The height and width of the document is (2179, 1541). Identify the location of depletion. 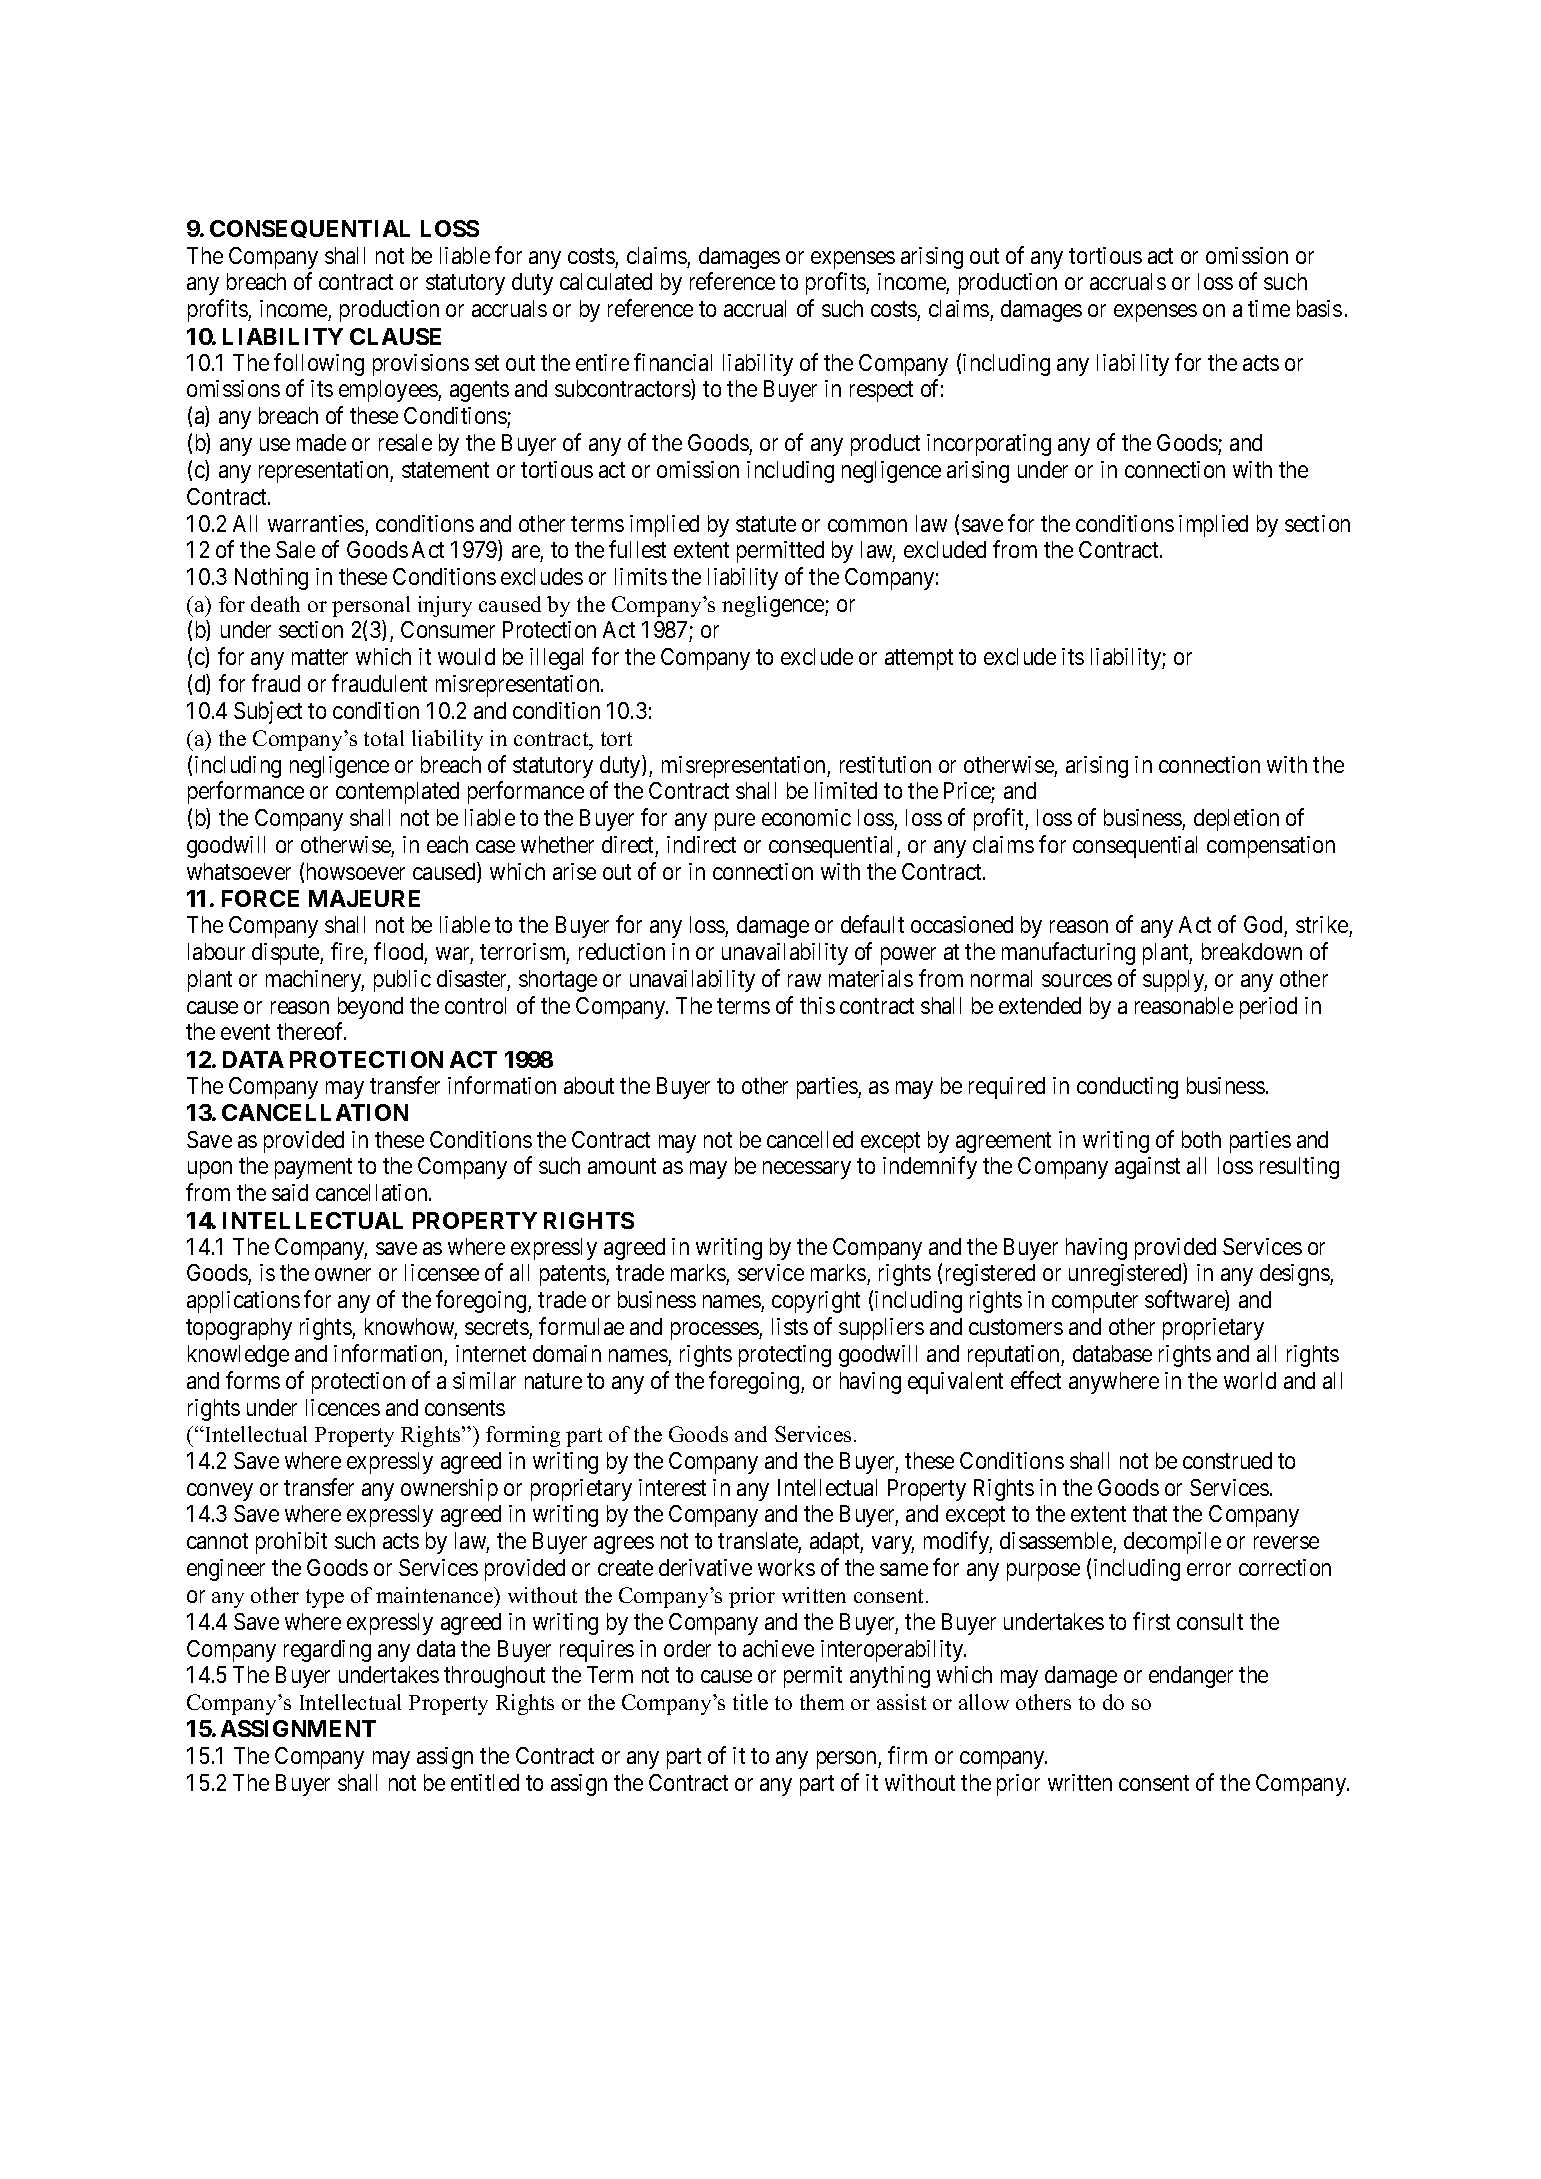
(1236, 820).
